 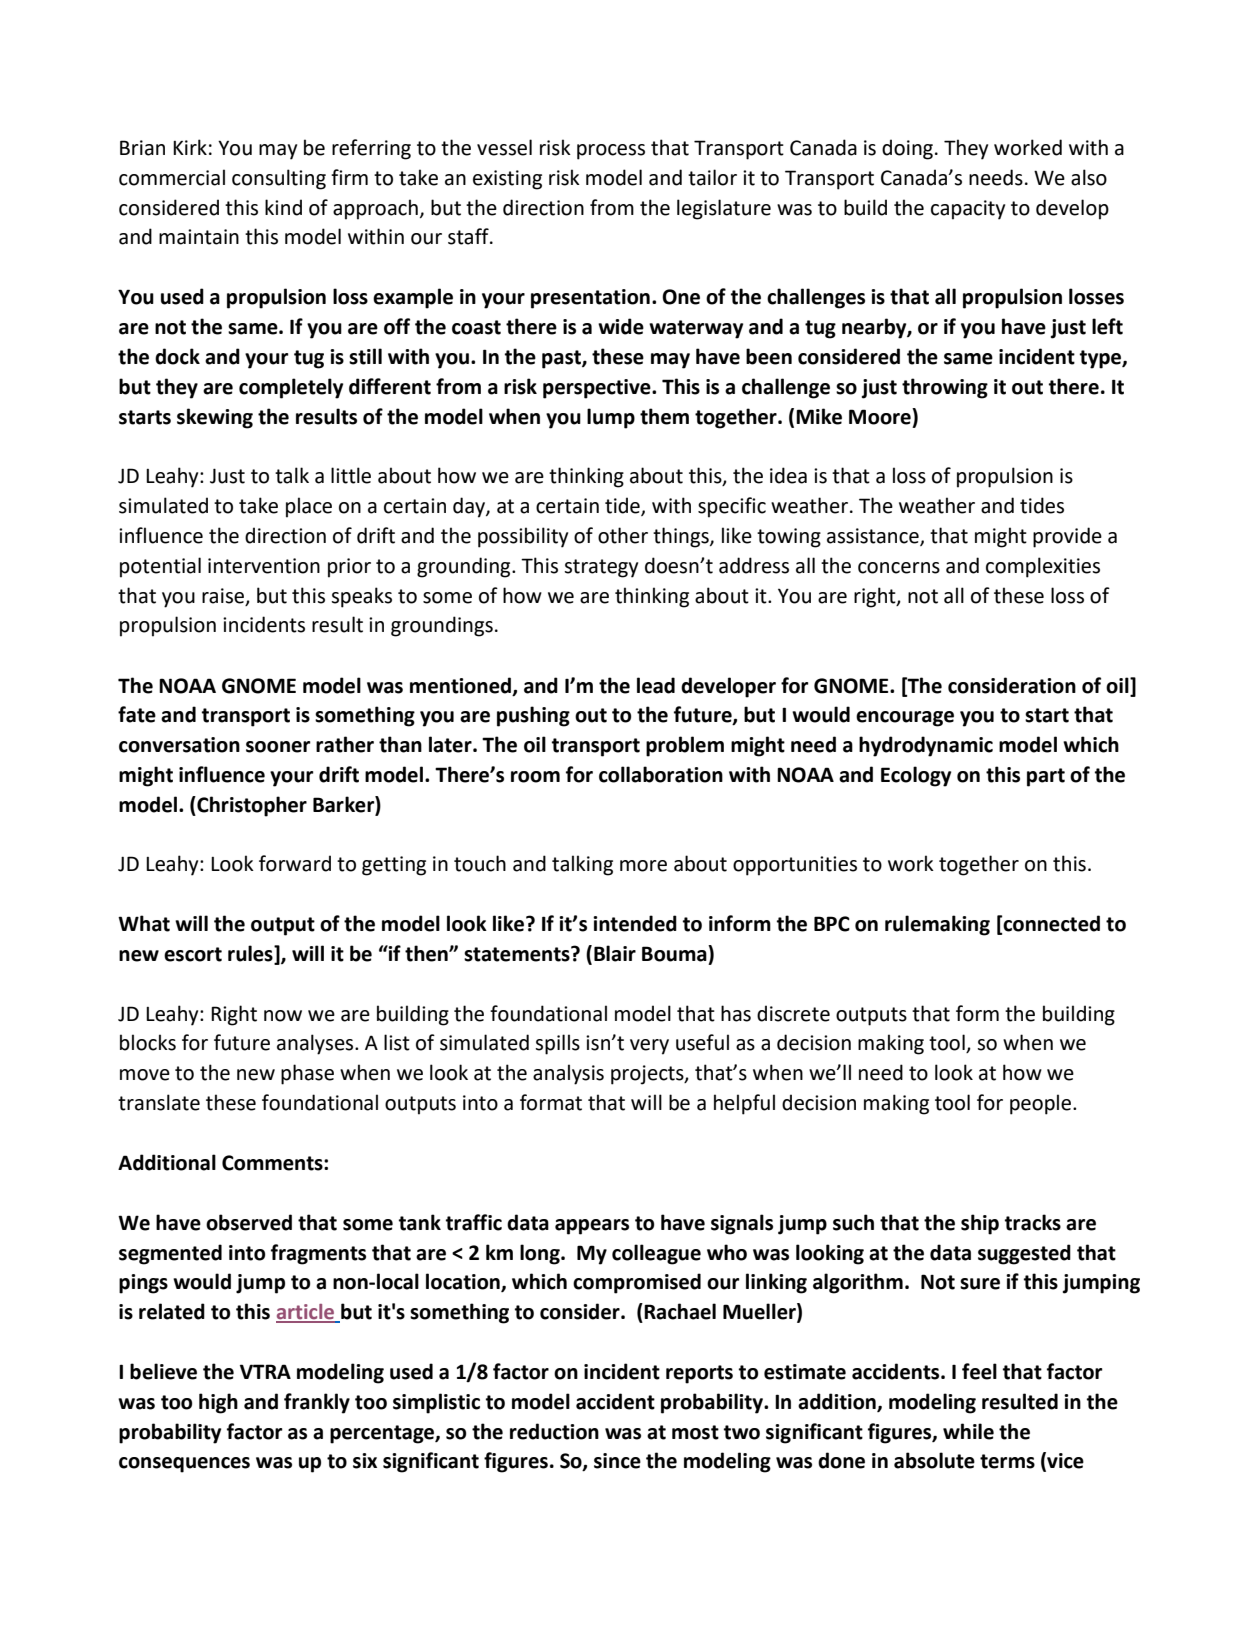 I want to click on process, so click(x=611, y=152).
